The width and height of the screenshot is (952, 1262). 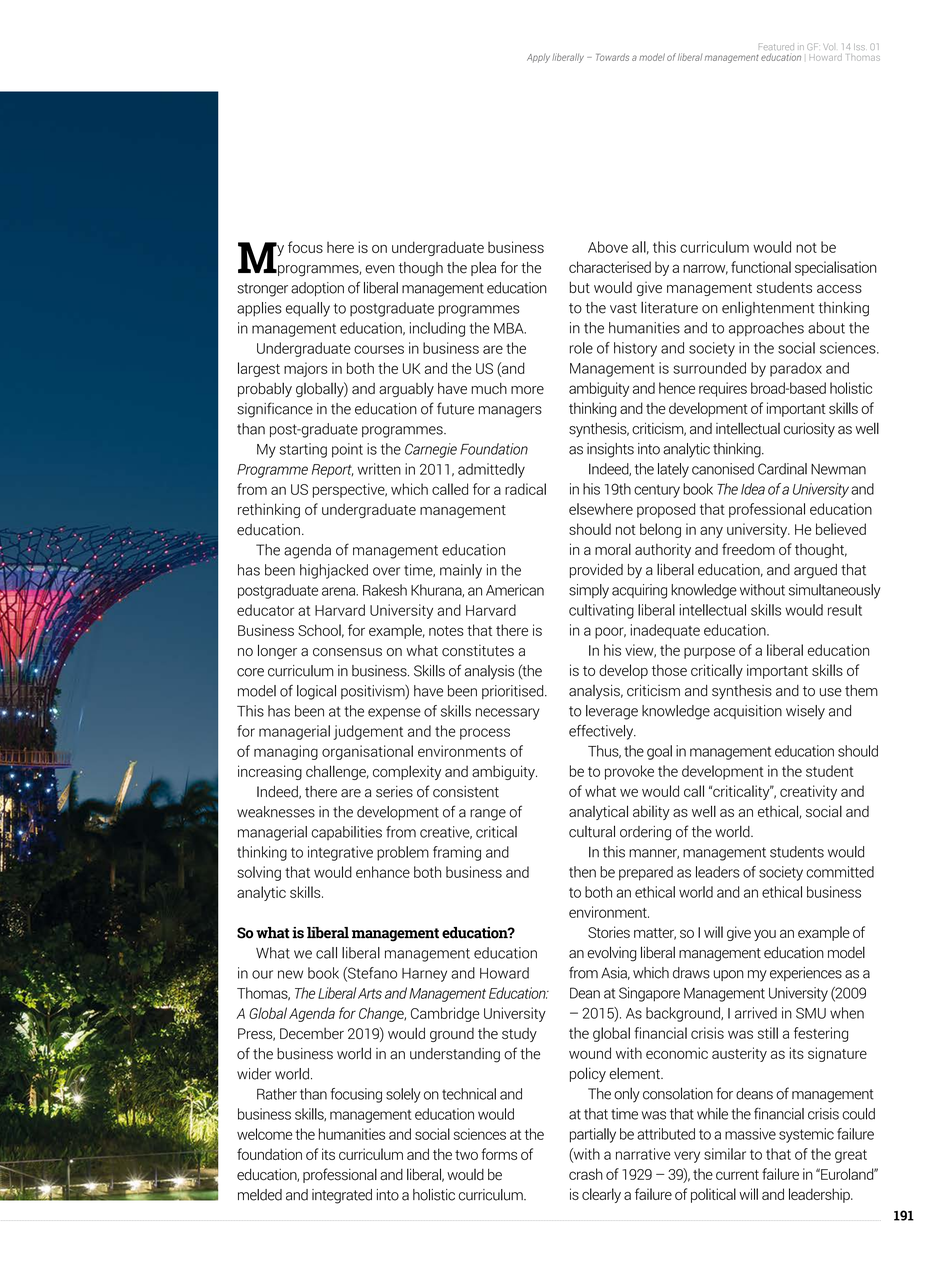 What do you see at coordinates (586, 1174) in the screenshot?
I see `crash` at bounding box center [586, 1174].
